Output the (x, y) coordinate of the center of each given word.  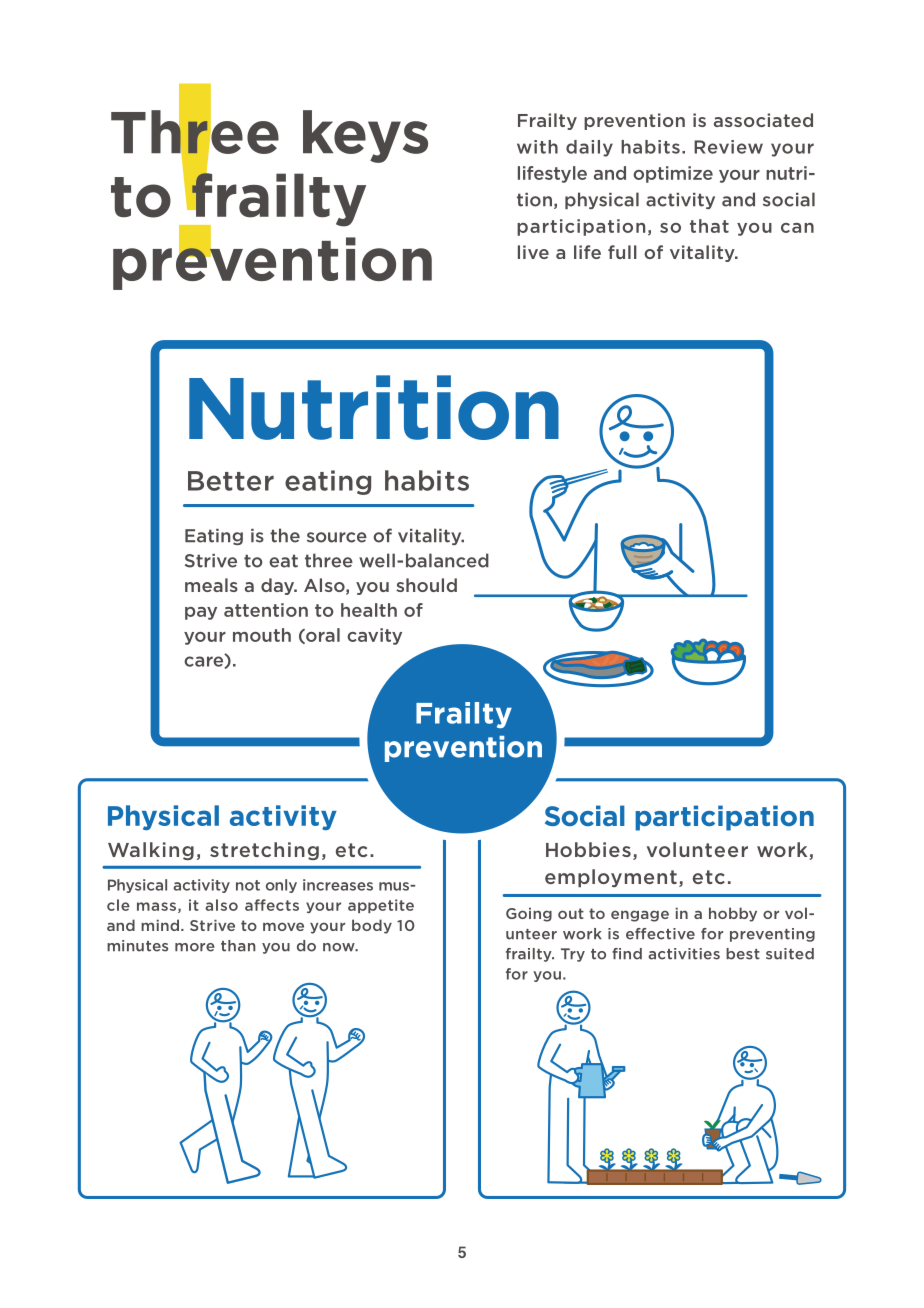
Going (529, 915)
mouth (262, 635)
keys (365, 136)
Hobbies (588, 849)
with (537, 147)
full (622, 252)
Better (231, 481)
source (337, 537)
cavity (374, 636)
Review (728, 147)
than (238, 946)
